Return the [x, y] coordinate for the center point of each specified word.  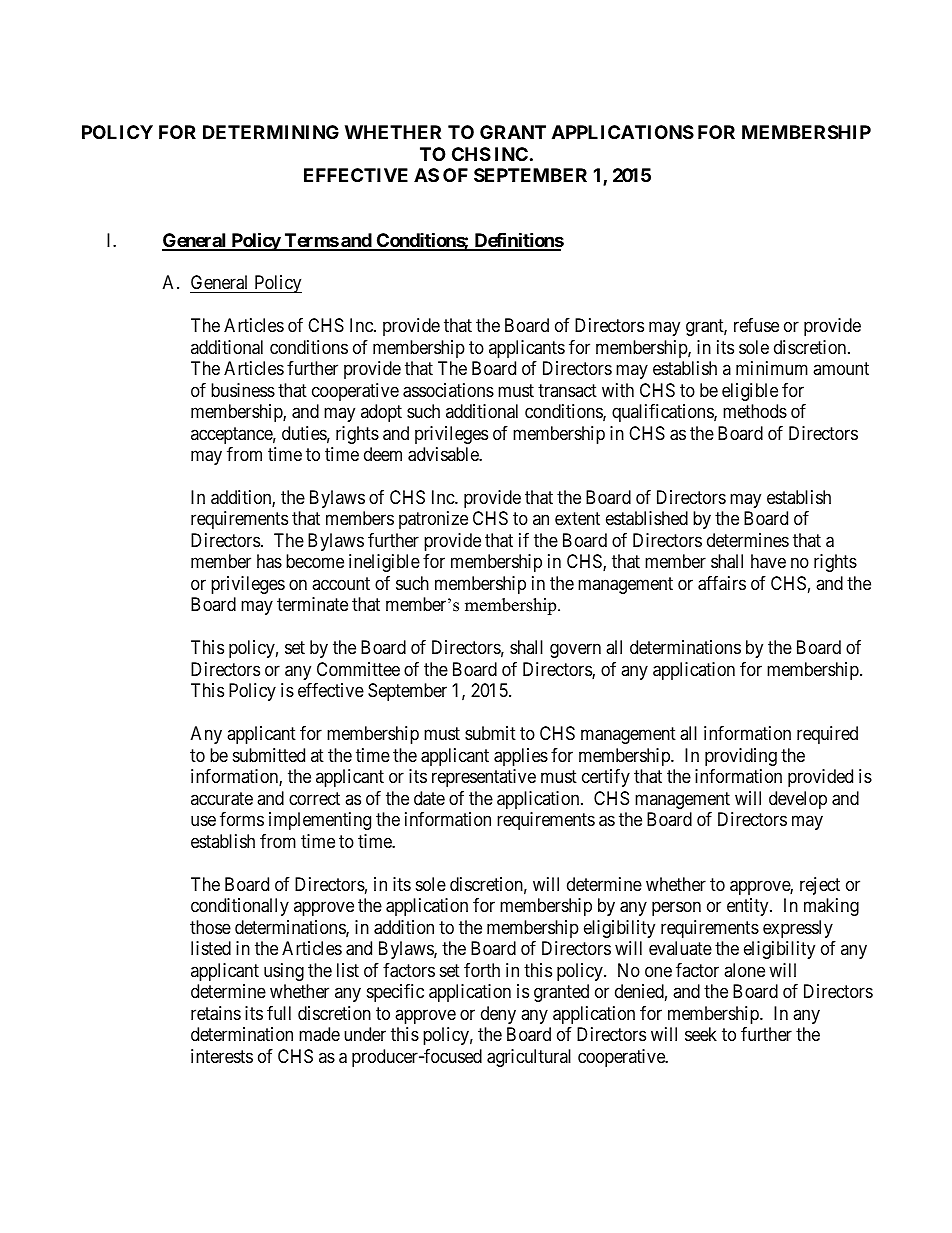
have [768, 561]
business [243, 390]
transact [567, 390]
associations [448, 390]
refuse [756, 325]
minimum [772, 368]
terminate [312, 604]
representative [484, 778]
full [279, 1013]
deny [498, 1015]
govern [575, 651]
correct [314, 798]
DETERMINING [271, 132]
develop [798, 800]
